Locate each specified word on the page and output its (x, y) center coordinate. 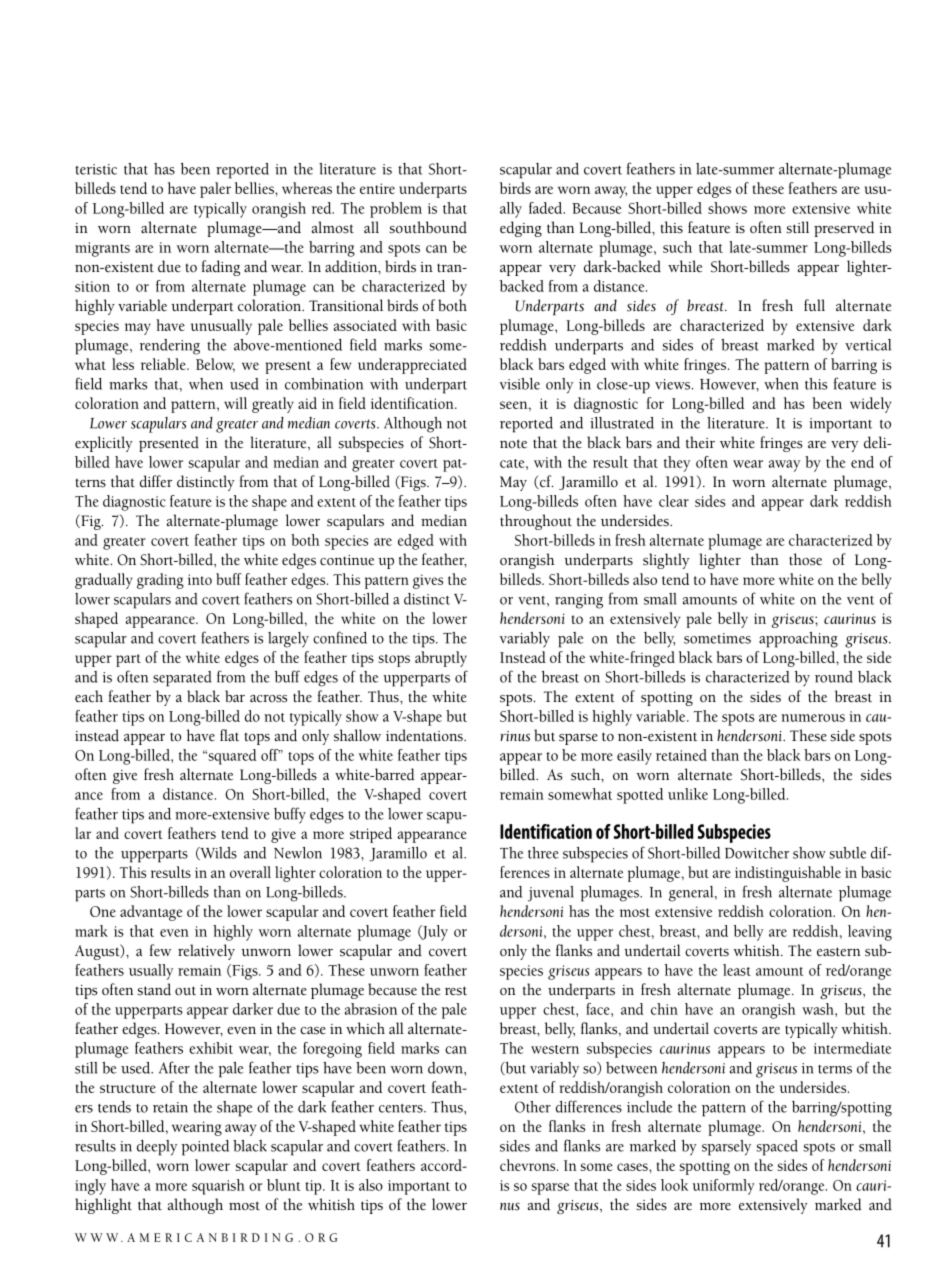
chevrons (529, 1165)
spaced (777, 1148)
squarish (218, 1187)
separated (182, 679)
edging (521, 229)
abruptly (441, 659)
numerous (813, 718)
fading (221, 268)
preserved (844, 229)
